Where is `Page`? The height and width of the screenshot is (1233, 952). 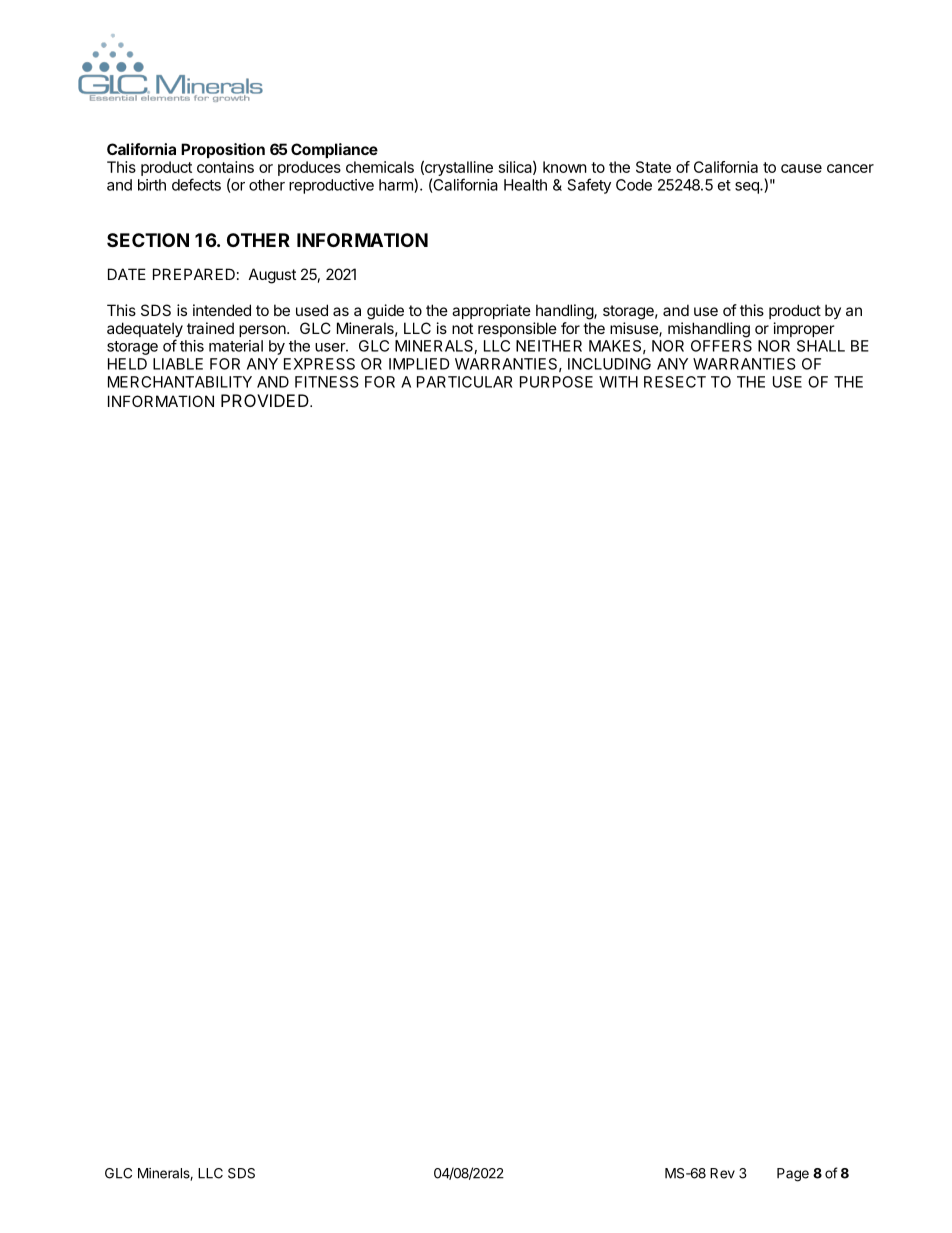 Page is located at coordinates (793, 1175).
